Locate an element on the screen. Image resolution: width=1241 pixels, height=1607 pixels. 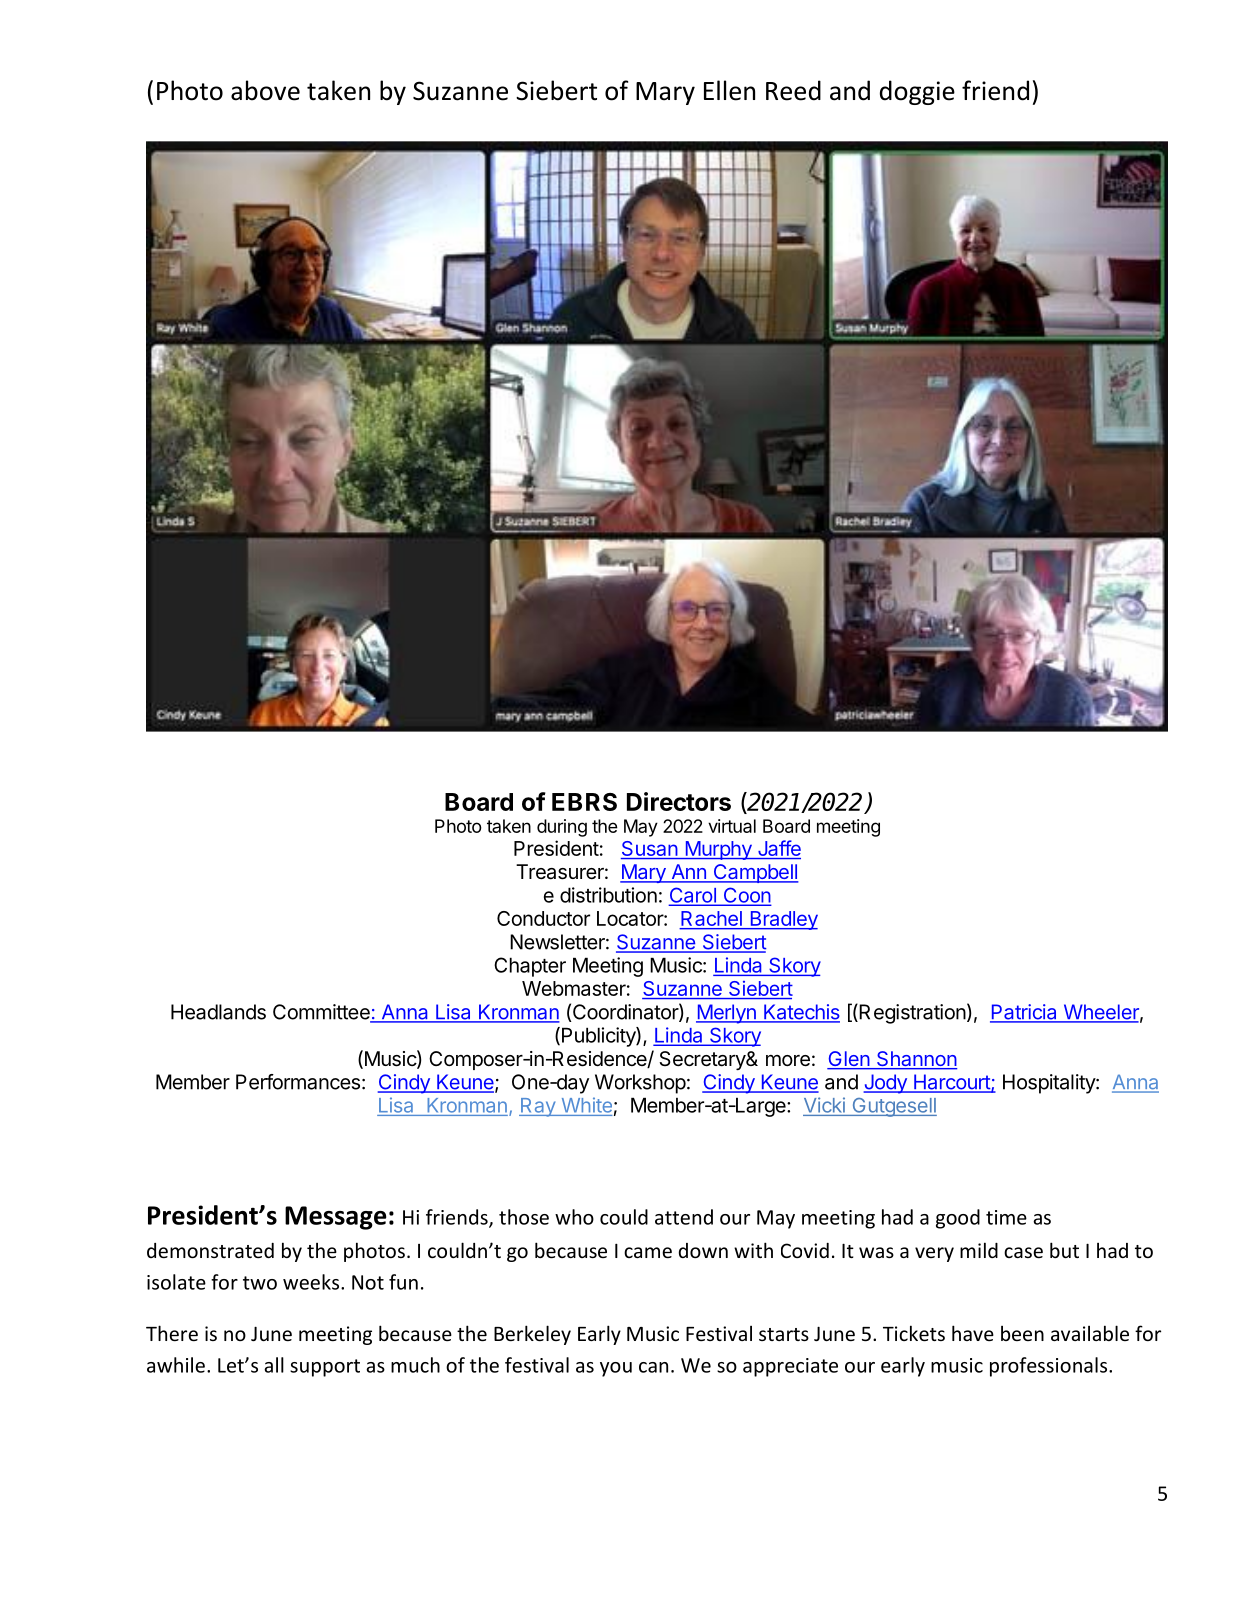
Patricia is located at coordinates (1024, 1013).
